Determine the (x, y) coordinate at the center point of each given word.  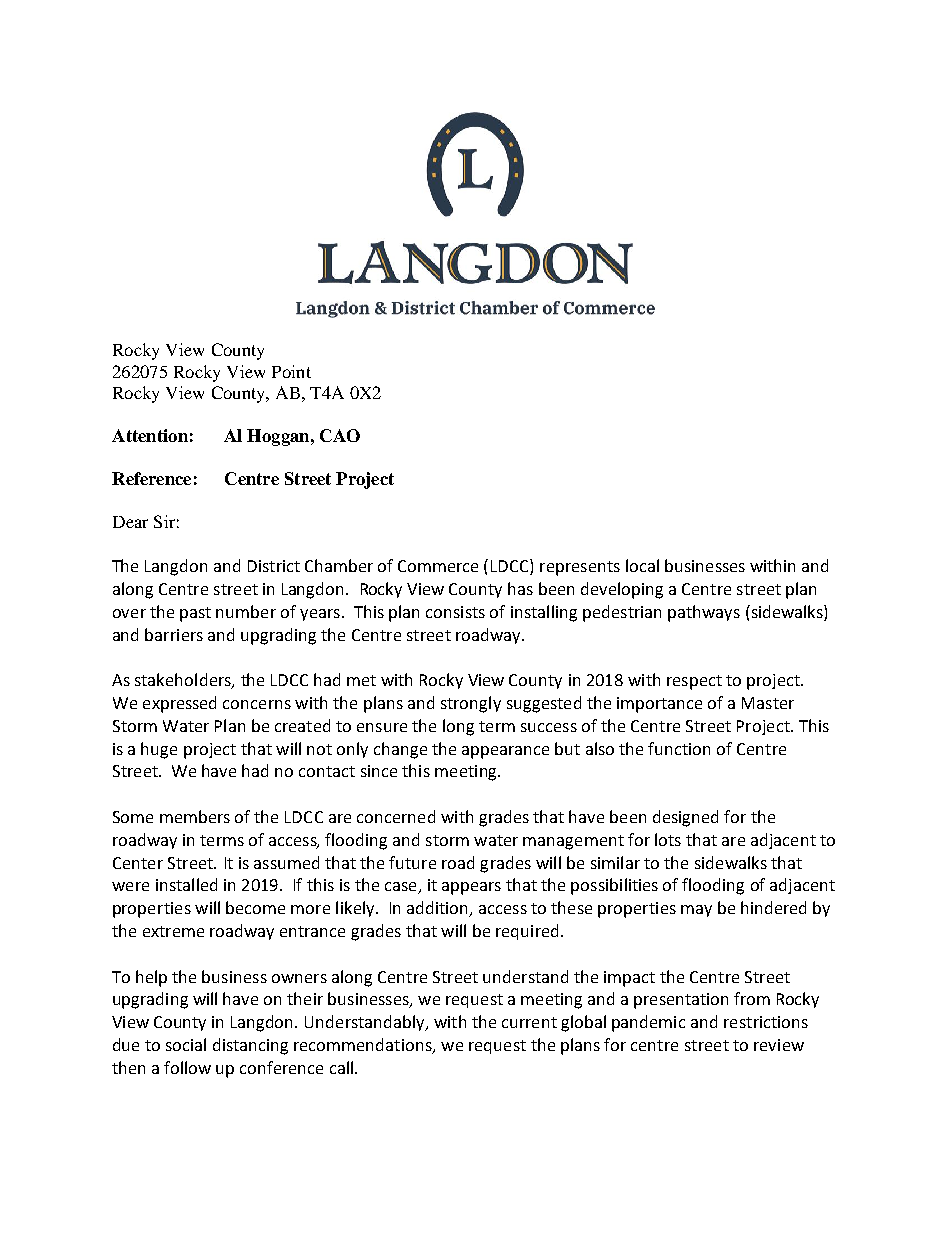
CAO (340, 435)
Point (291, 371)
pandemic (648, 1023)
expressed (179, 704)
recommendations (364, 1046)
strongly (471, 704)
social (186, 1044)
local (642, 565)
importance (659, 705)
